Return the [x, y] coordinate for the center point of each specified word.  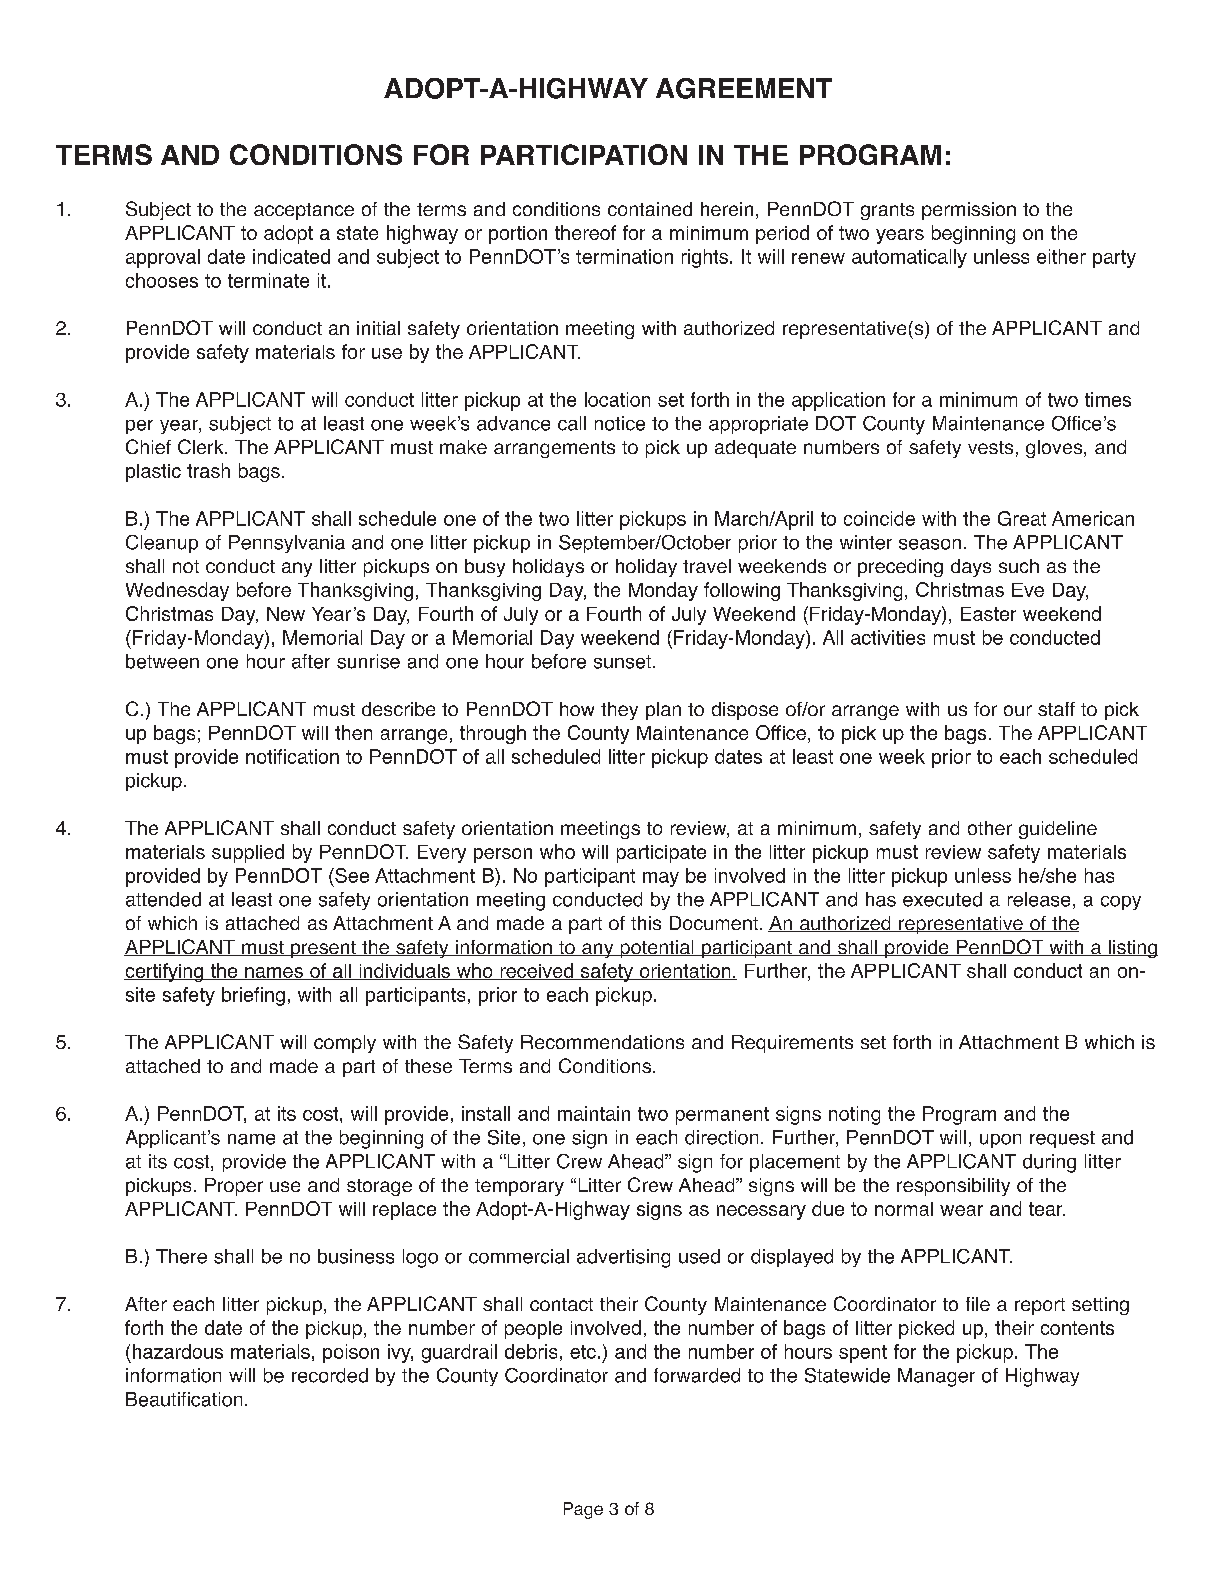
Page [583, 1510]
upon [1000, 1141]
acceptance [304, 211]
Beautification [184, 1399]
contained [650, 209]
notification [292, 756]
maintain [594, 1113]
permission [969, 211]
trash [208, 470]
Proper [234, 1187]
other [990, 828]
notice [620, 423]
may [661, 879]
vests [990, 447]
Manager [936, 1377]
